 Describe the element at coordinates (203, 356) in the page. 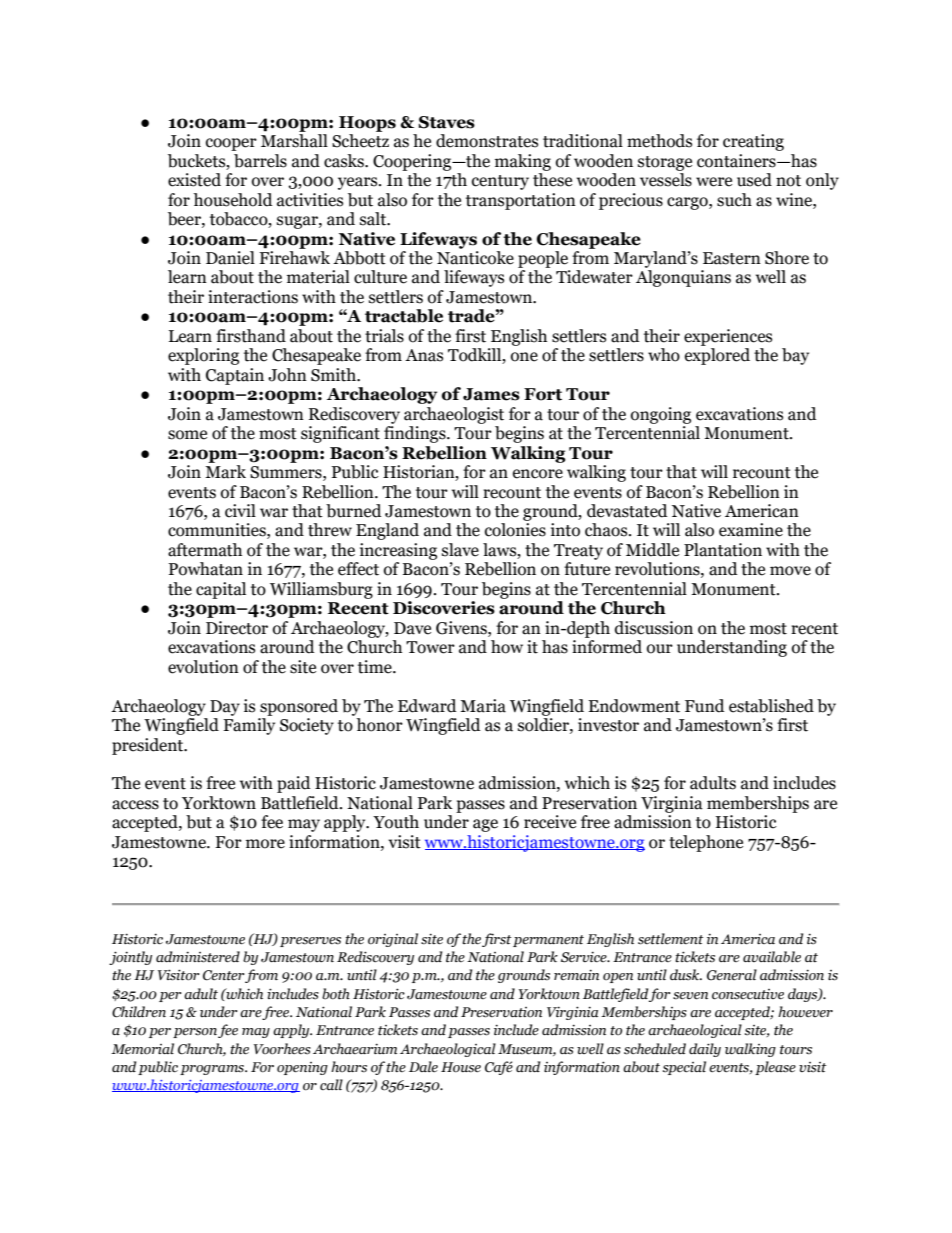

I see `exploring` at that location.
